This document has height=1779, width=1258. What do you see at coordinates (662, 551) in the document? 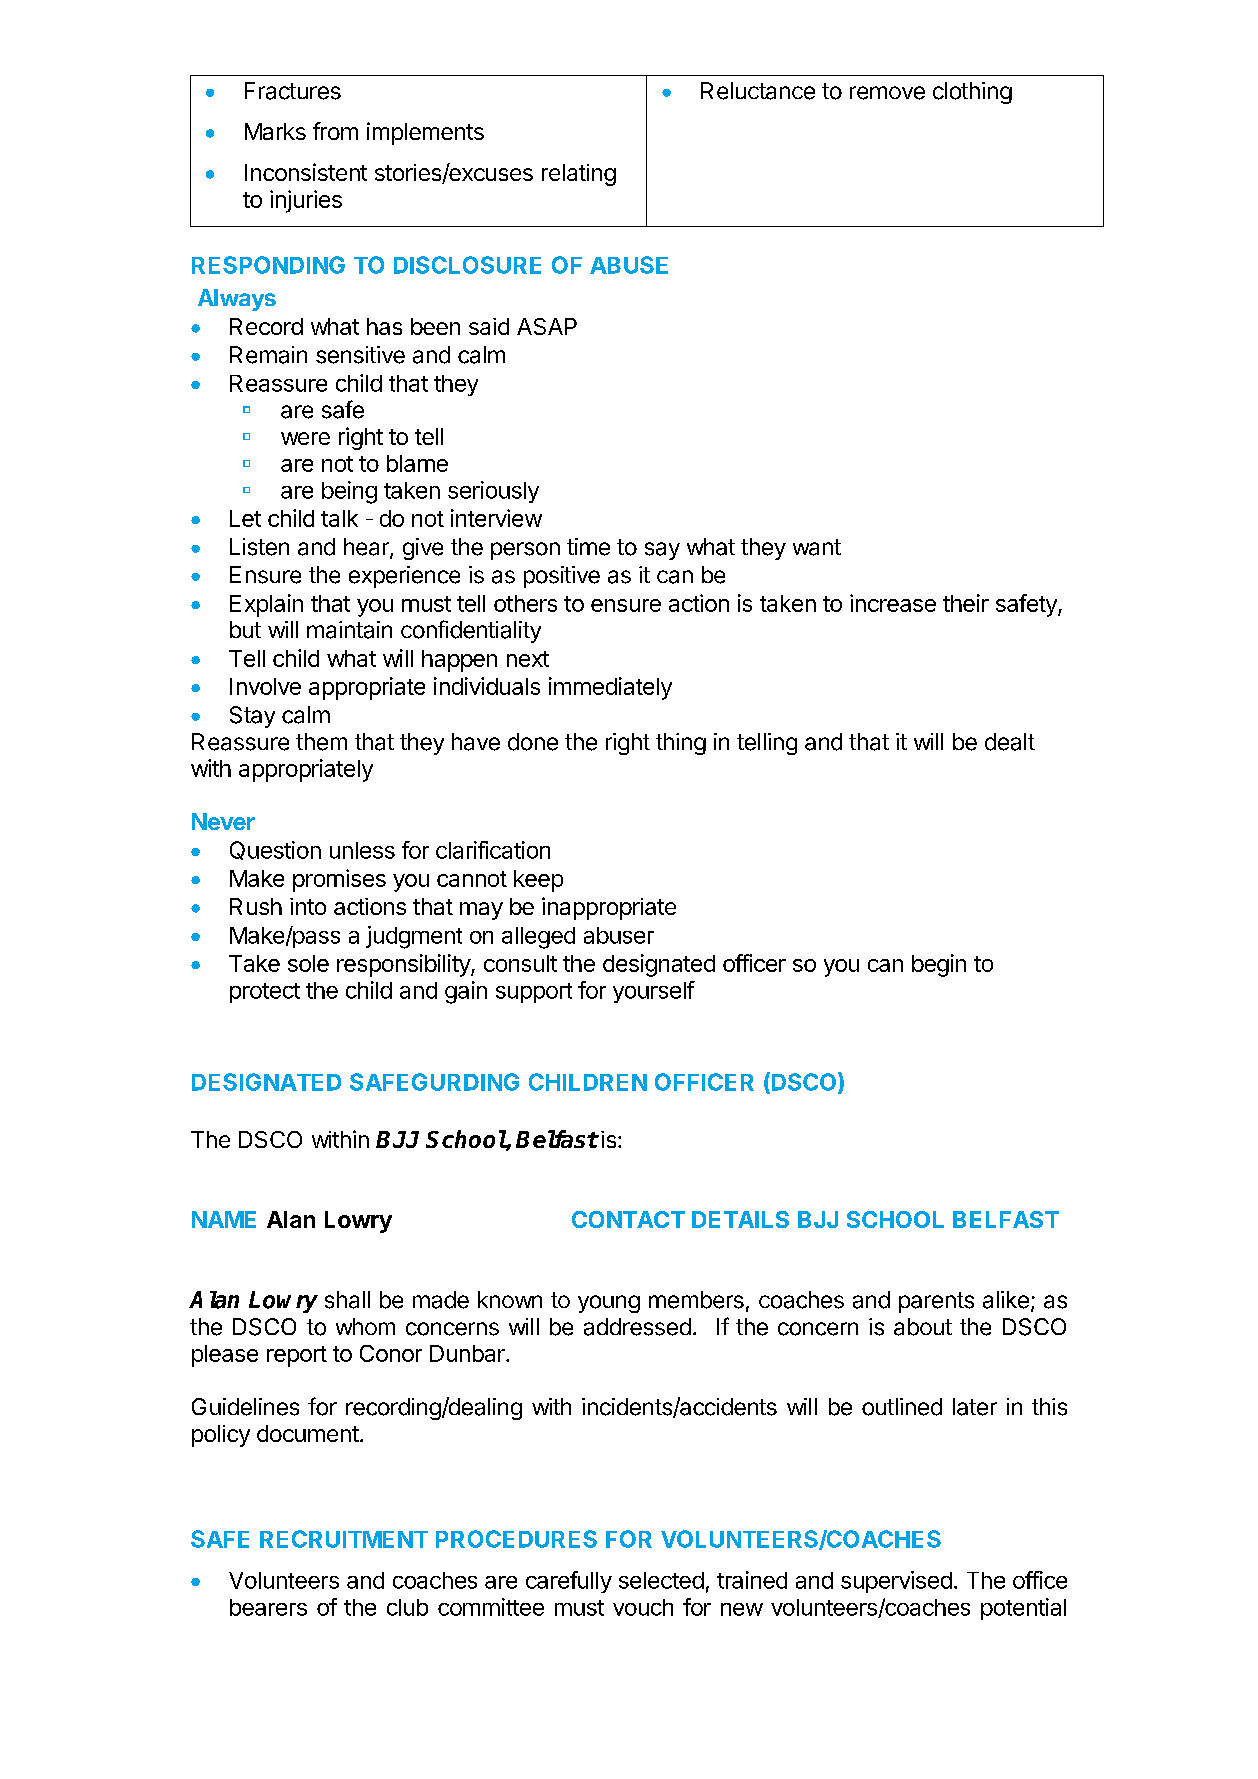
I see `say` at bounding box center [662, 551].
